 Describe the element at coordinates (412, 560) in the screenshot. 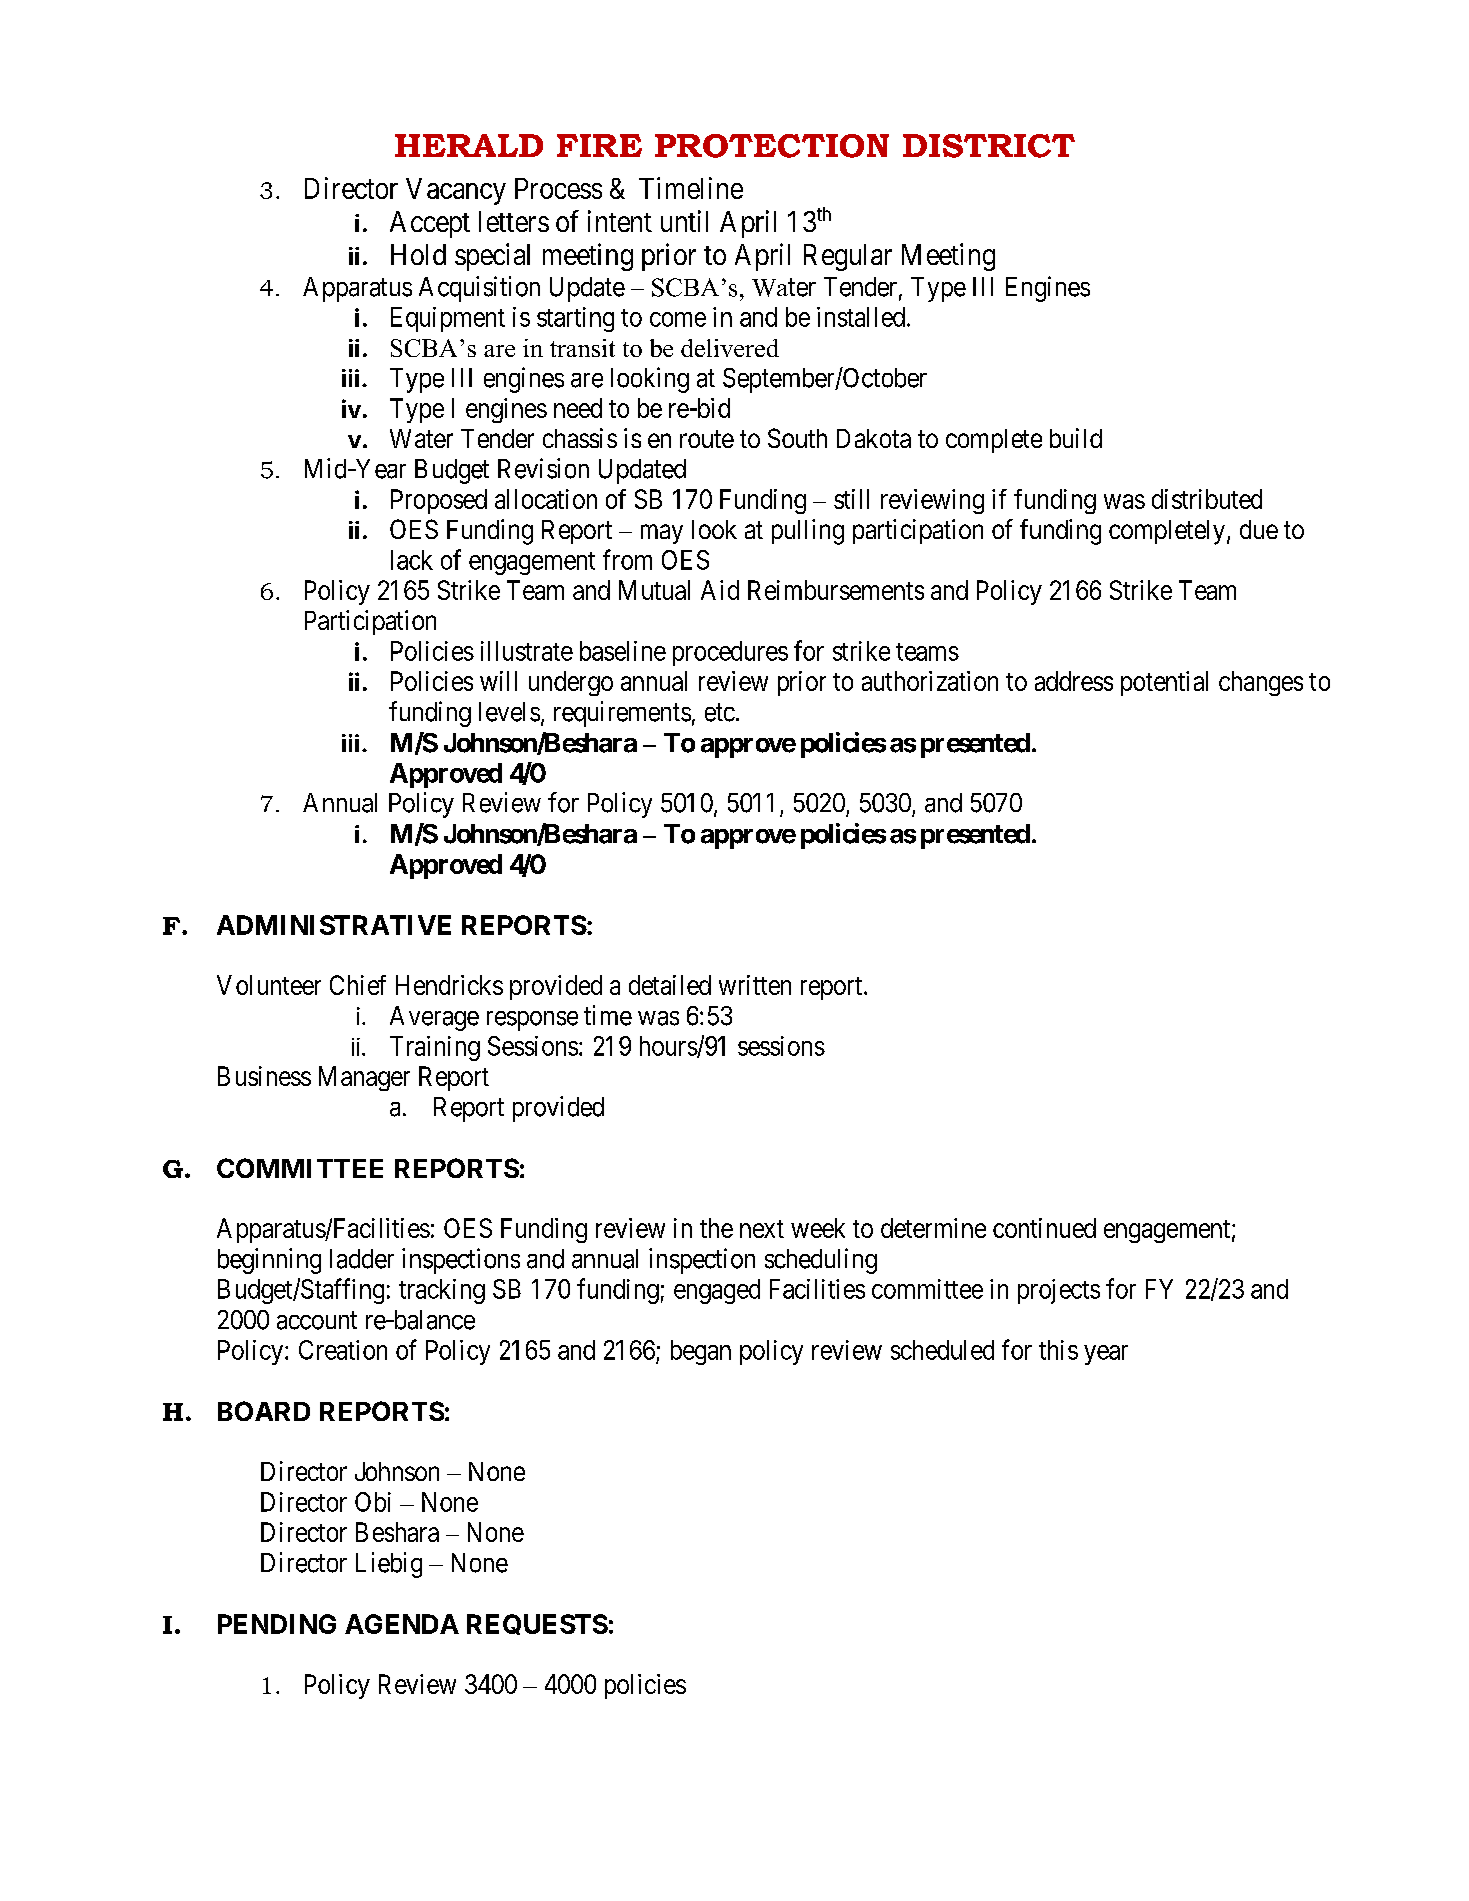

I see `lack` at that location.
